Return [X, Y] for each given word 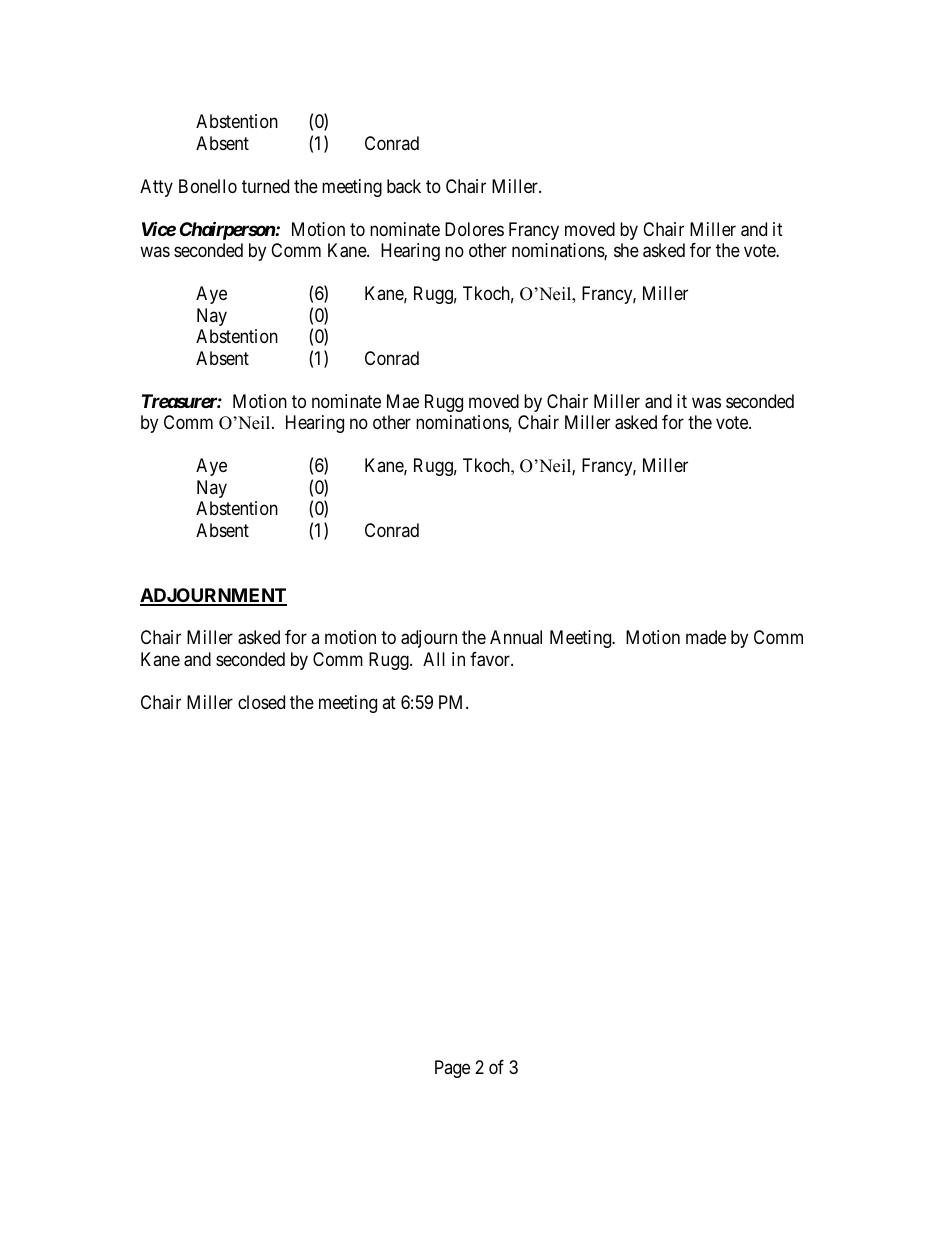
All [434, 659]
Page [452, 1069]
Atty [156, 188]
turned [265, 186]
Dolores [474, 229]
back [404, 186]
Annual [516, 637]
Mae [403, 401]
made [706, 637]
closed [261, 702]
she [626, 250]
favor [491, 659]
